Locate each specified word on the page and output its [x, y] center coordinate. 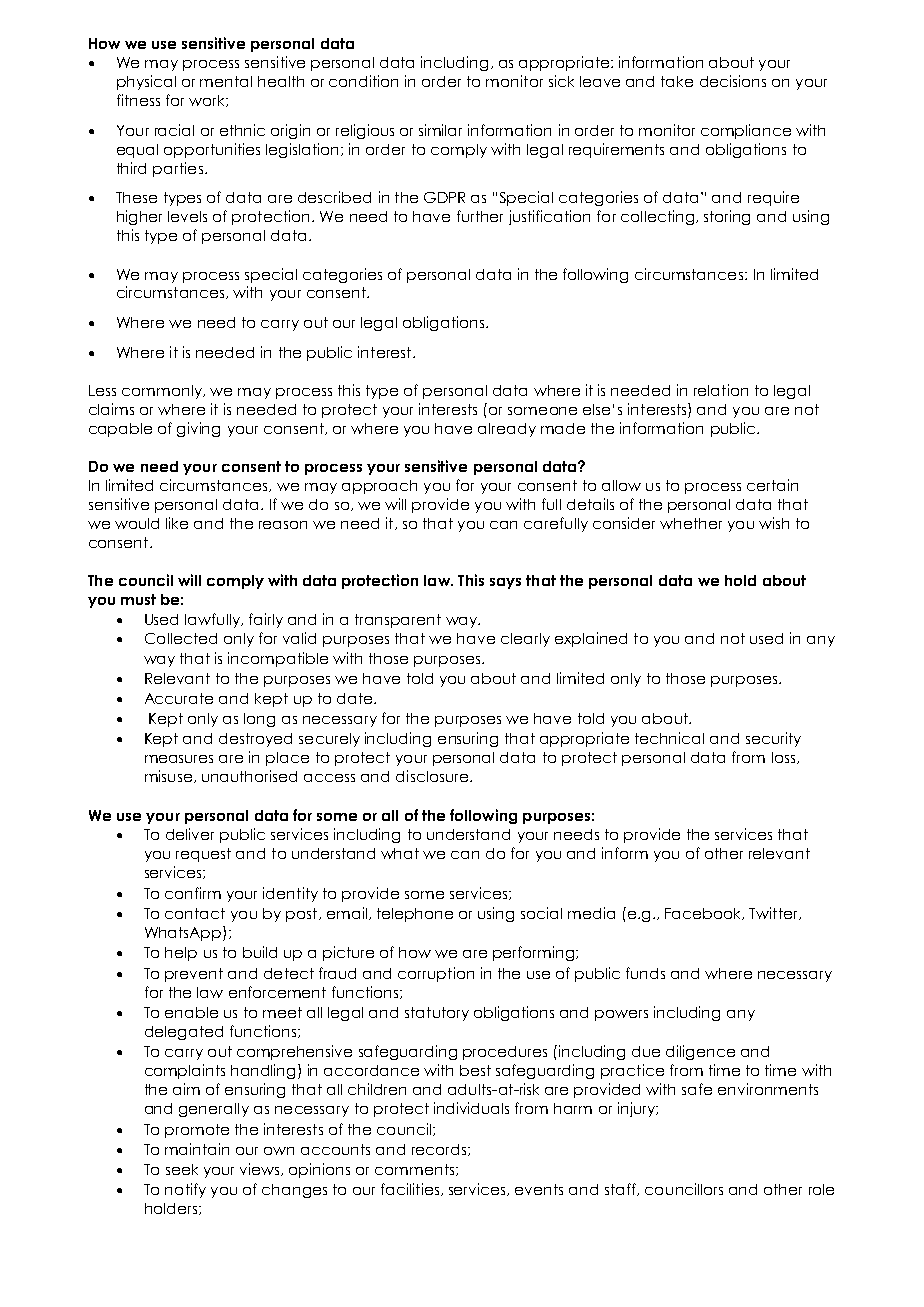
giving [198, 429]
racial [174, 130]
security [773, 739]
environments [768, 1089]
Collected [181, 638]
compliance [746, 131]
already [507, 430]
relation [721, 390]
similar [440, 130]
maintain [197, 1149]
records [440, 1150]
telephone [415, 915]
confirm [193, 893]
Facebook [704, 914]
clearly [525, 640]
